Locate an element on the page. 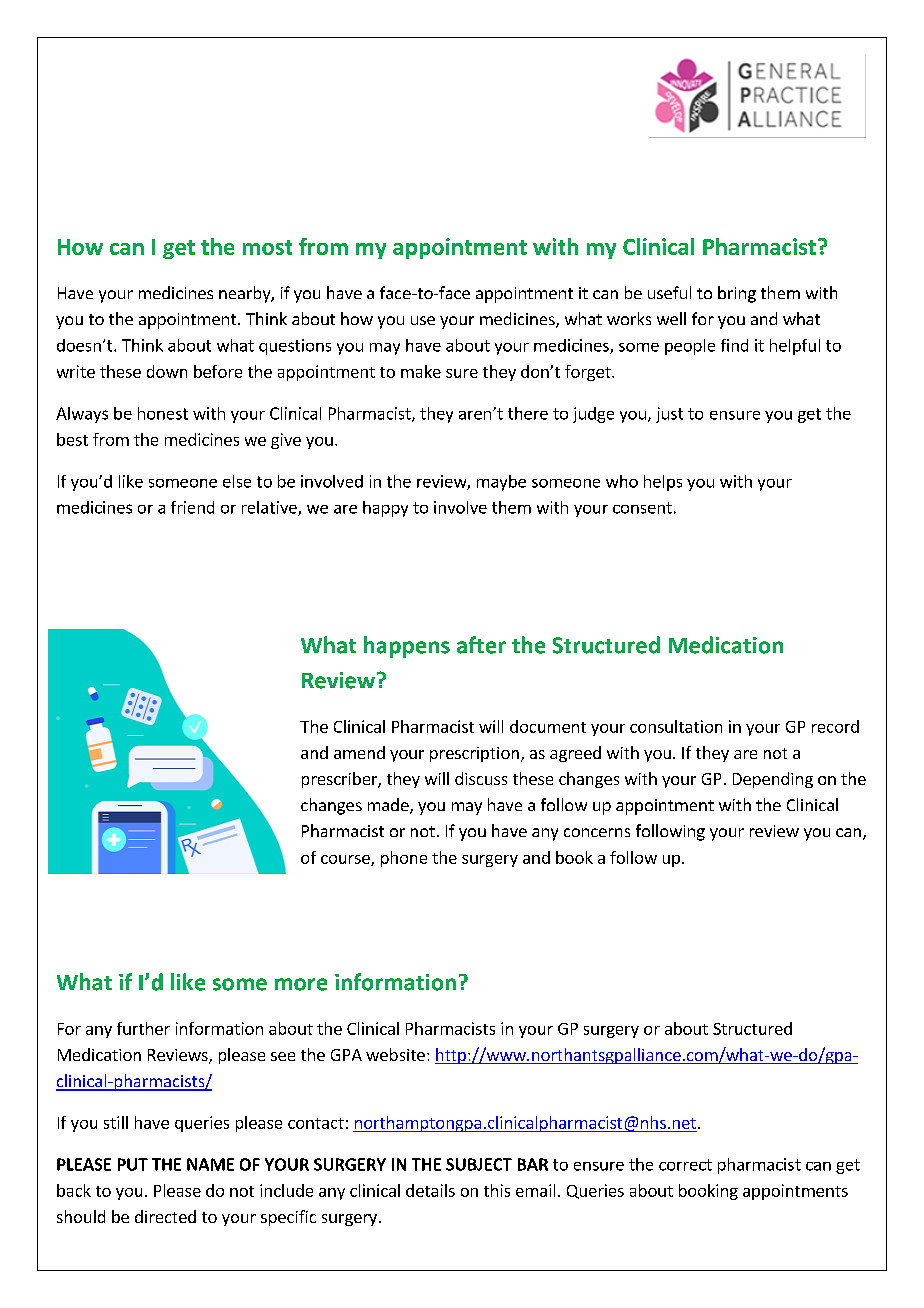  bring is located at coordinates (737, 294).
